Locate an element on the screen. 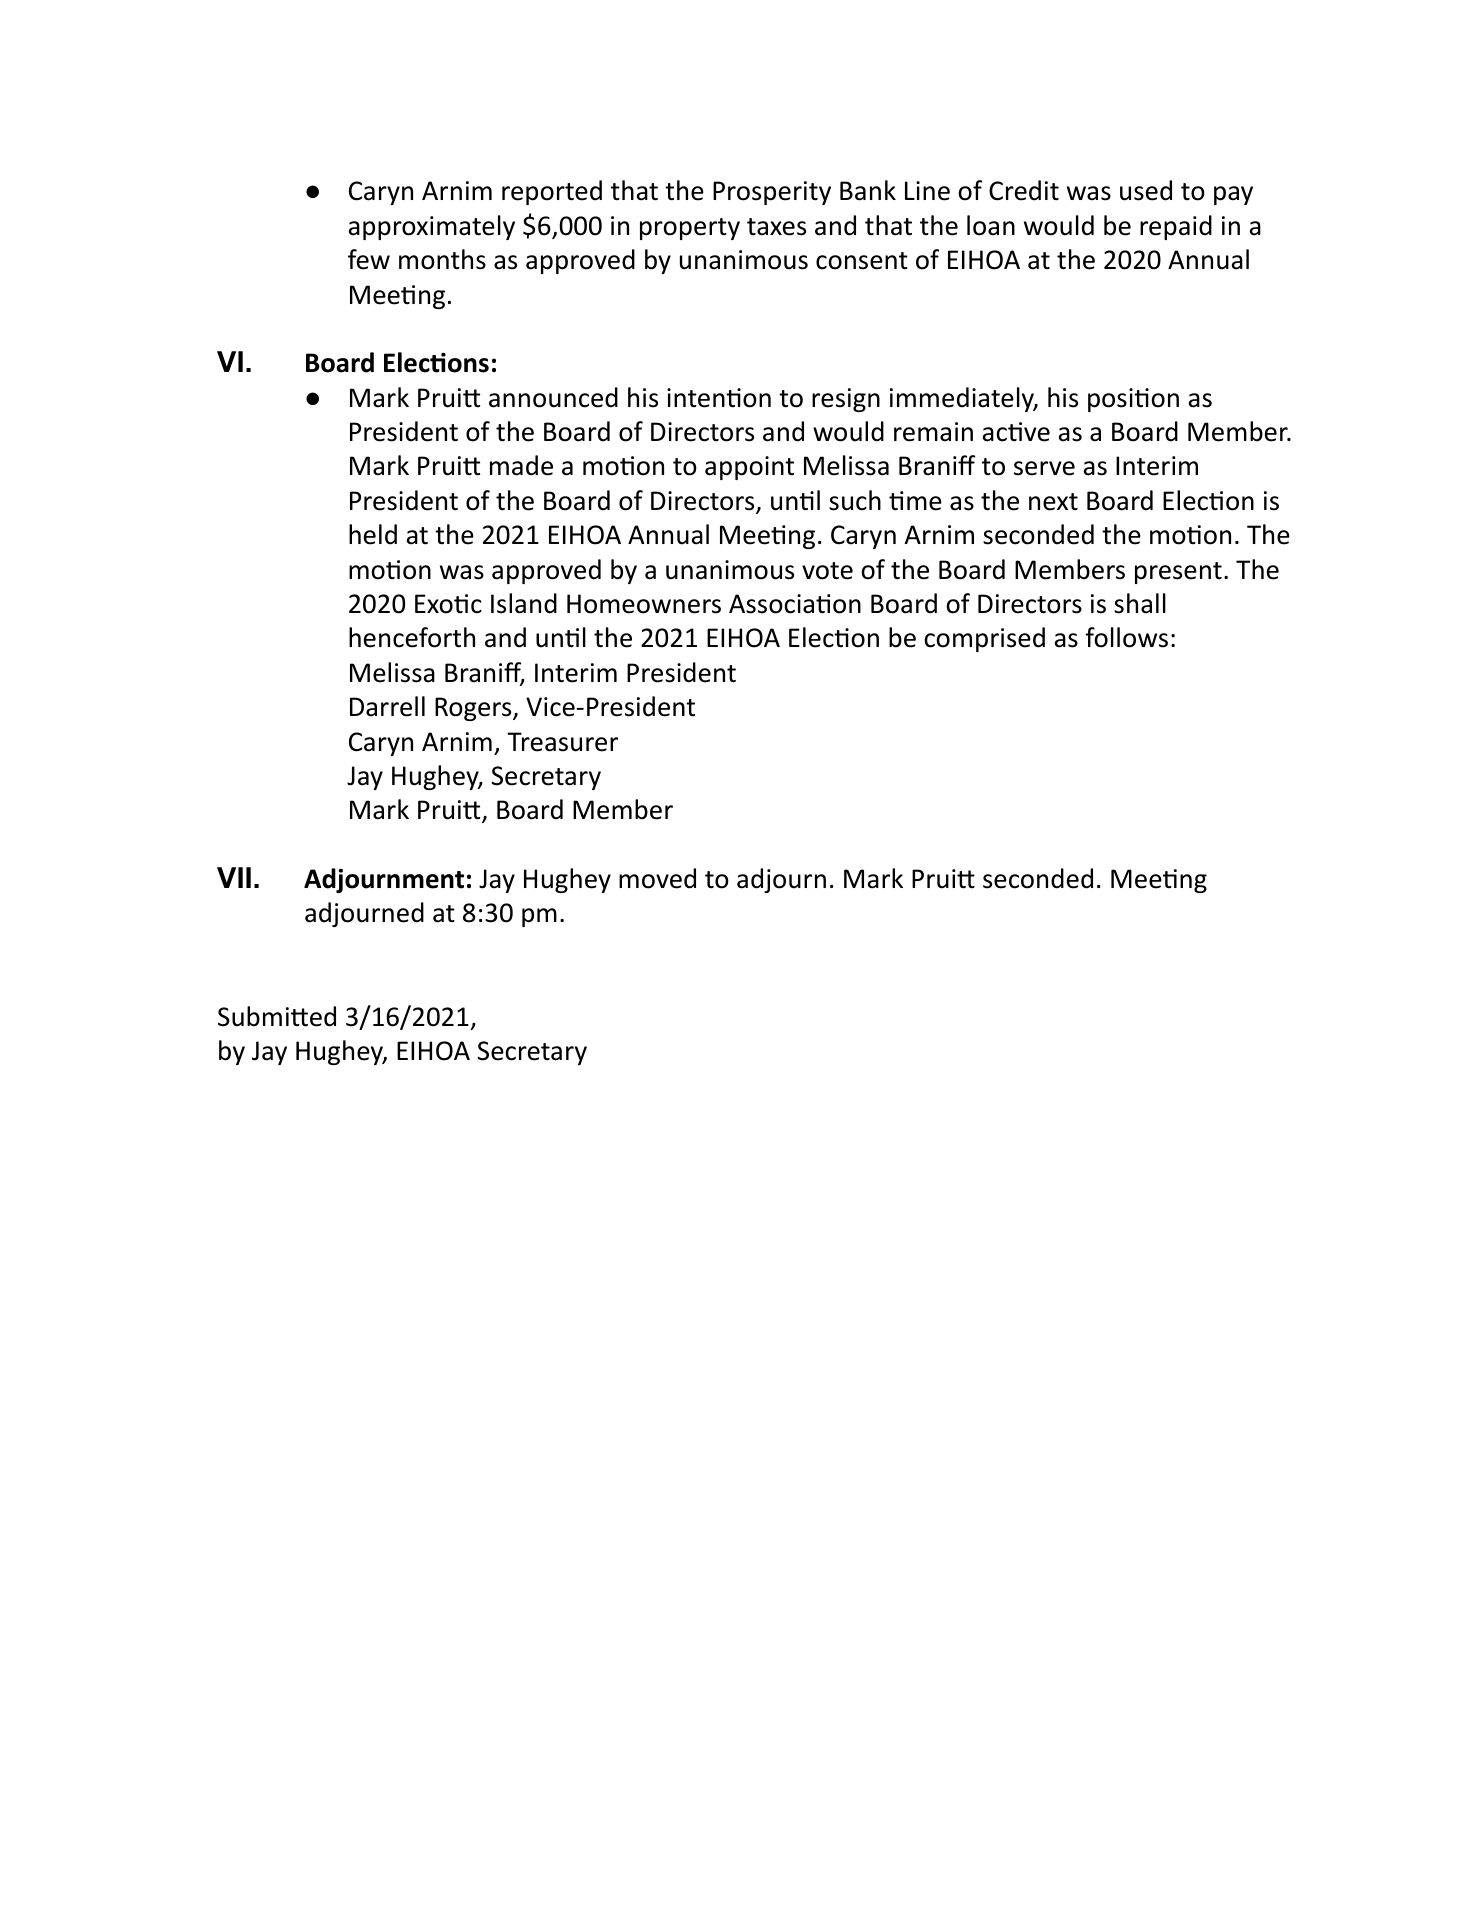  vote is located at coordinates (827, 571).
